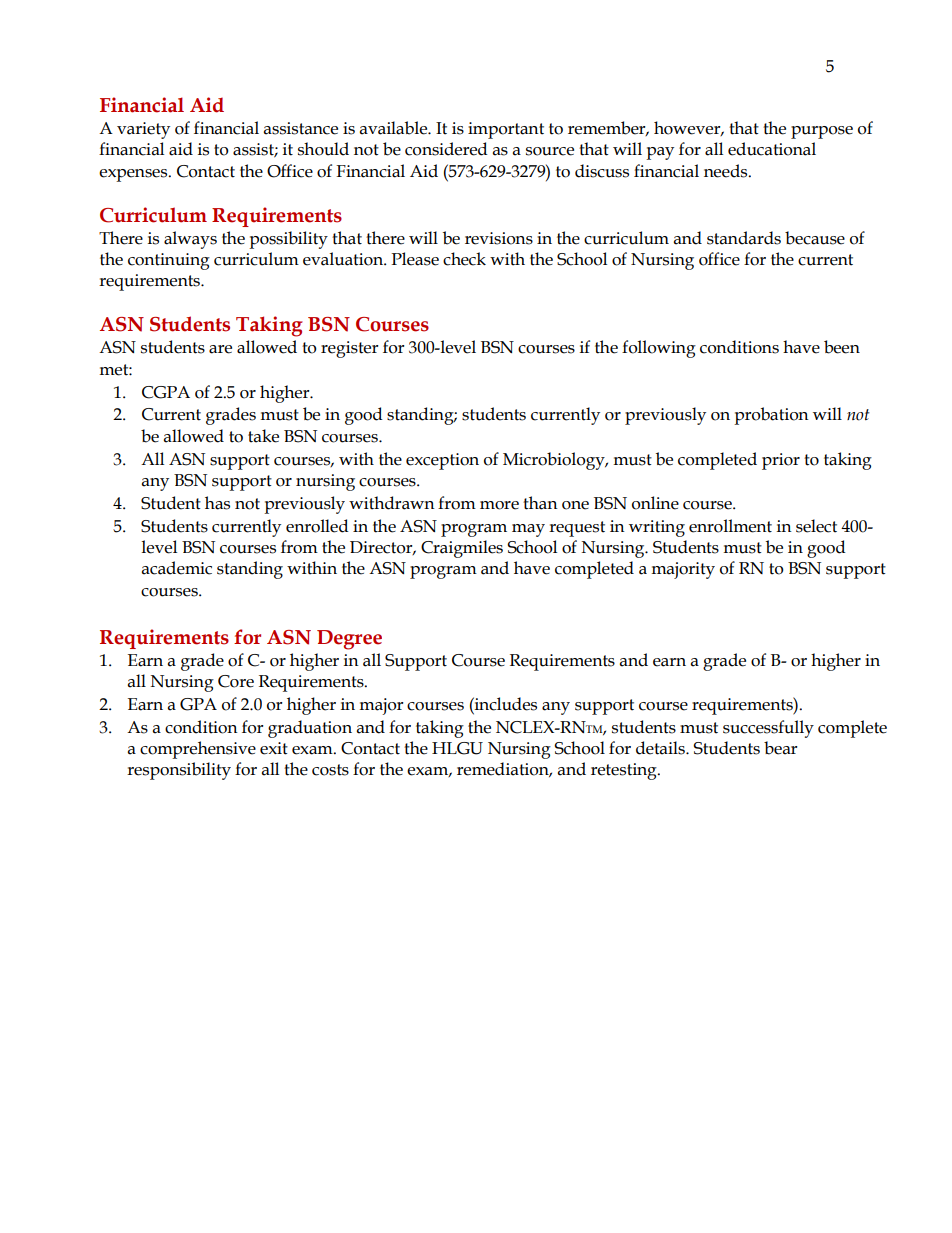 This screenshot has height=1233, width=952. Describe the element at coordinates (220, 349) in the screenshot. I see `are` at that location.
